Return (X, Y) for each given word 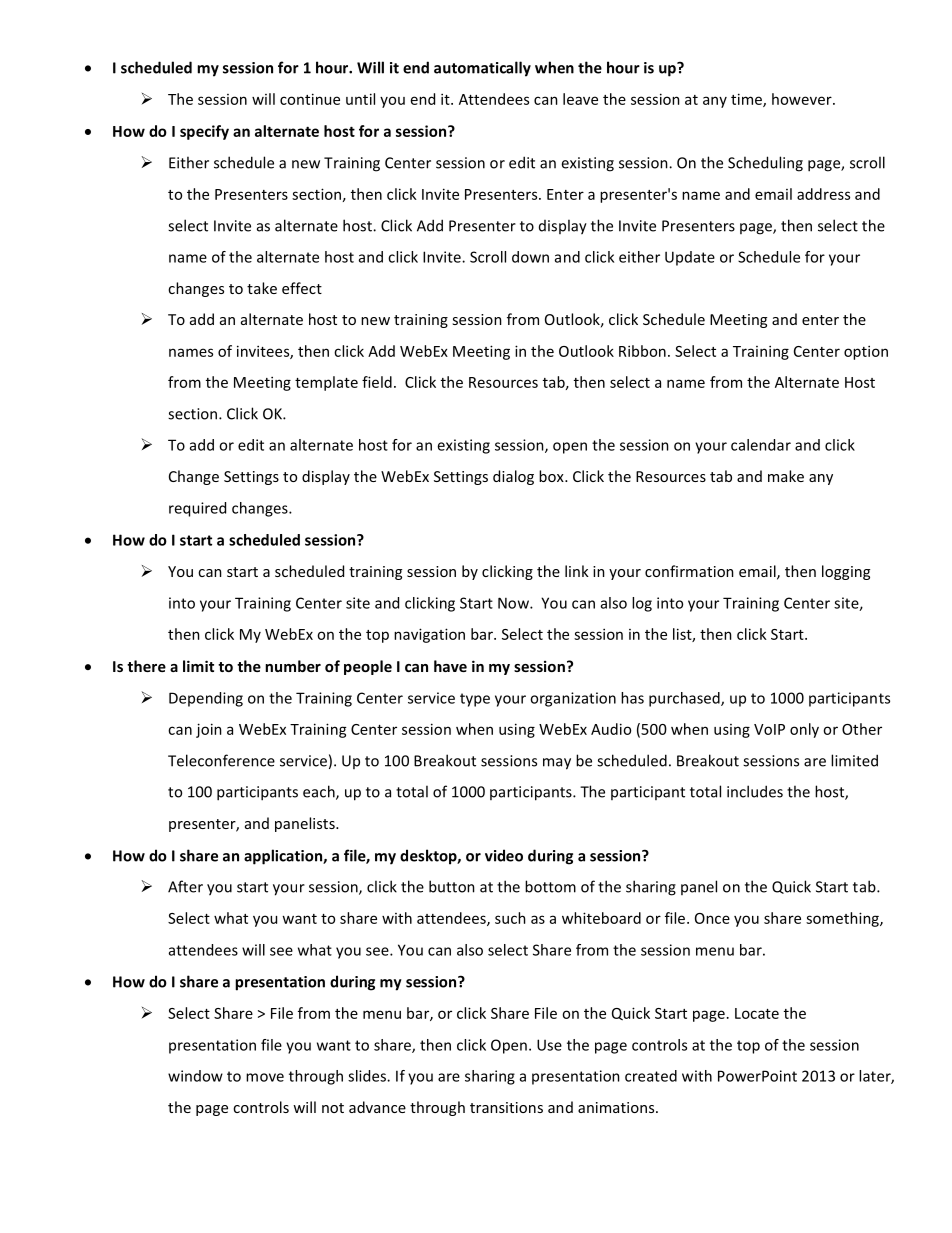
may (557, 764)
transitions (506, 1107)
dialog (513, 477)
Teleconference (221, 760)
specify (204, 132)
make (786, 476)
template (326, 383)
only (804, 730)
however (803, 99)
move (265, 1077)
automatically (482, 69)
